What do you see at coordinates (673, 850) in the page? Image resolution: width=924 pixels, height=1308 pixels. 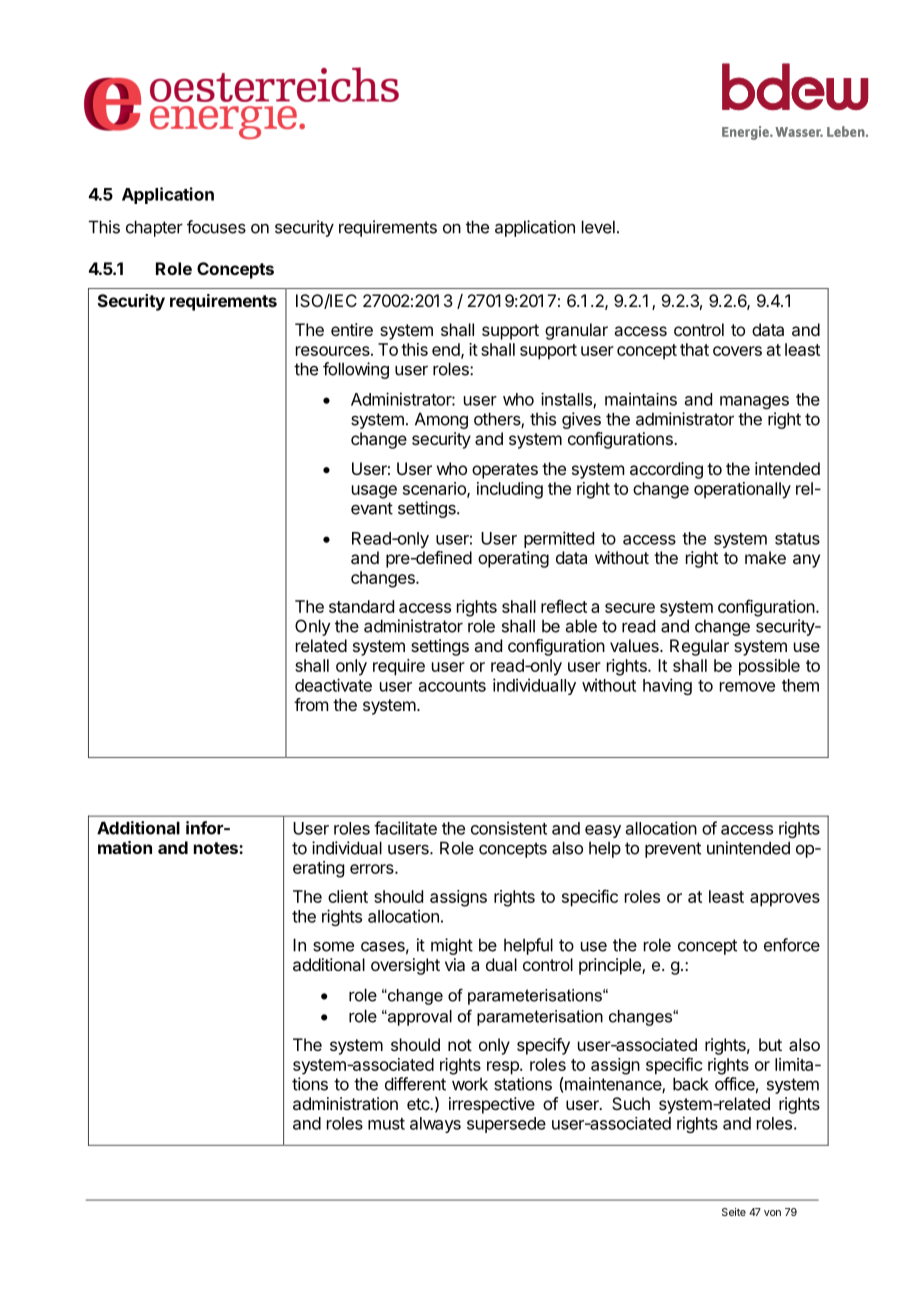 I see `prevent` at bounding box center [673, 850].
